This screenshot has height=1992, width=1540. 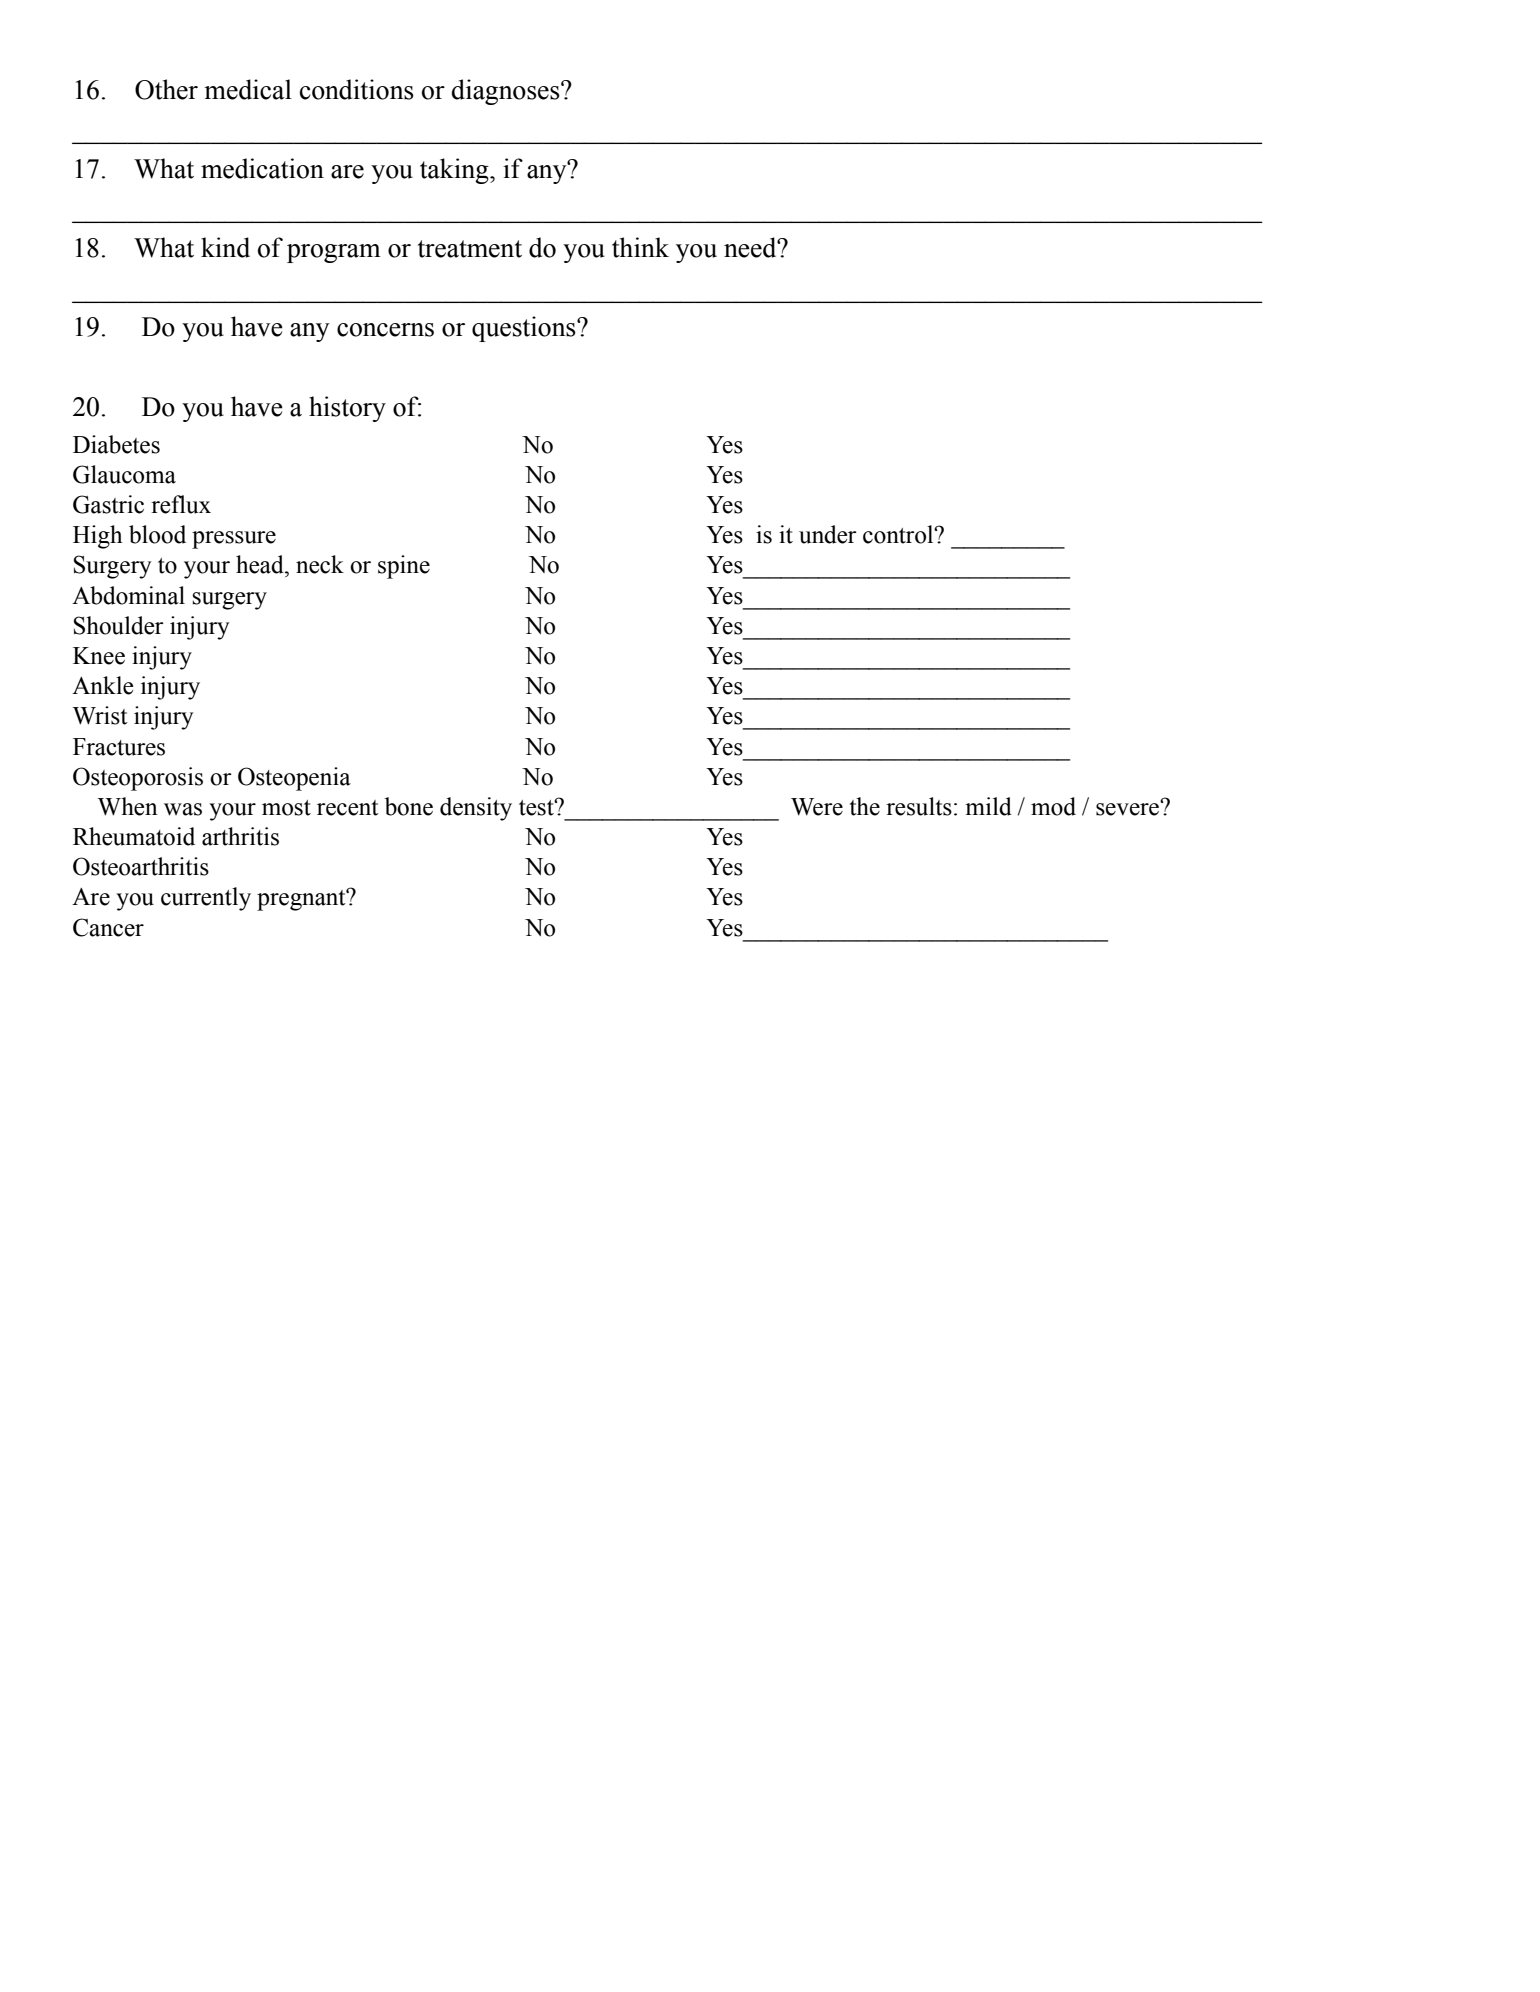 I want to click on medical, so click(x=248, y=89).
